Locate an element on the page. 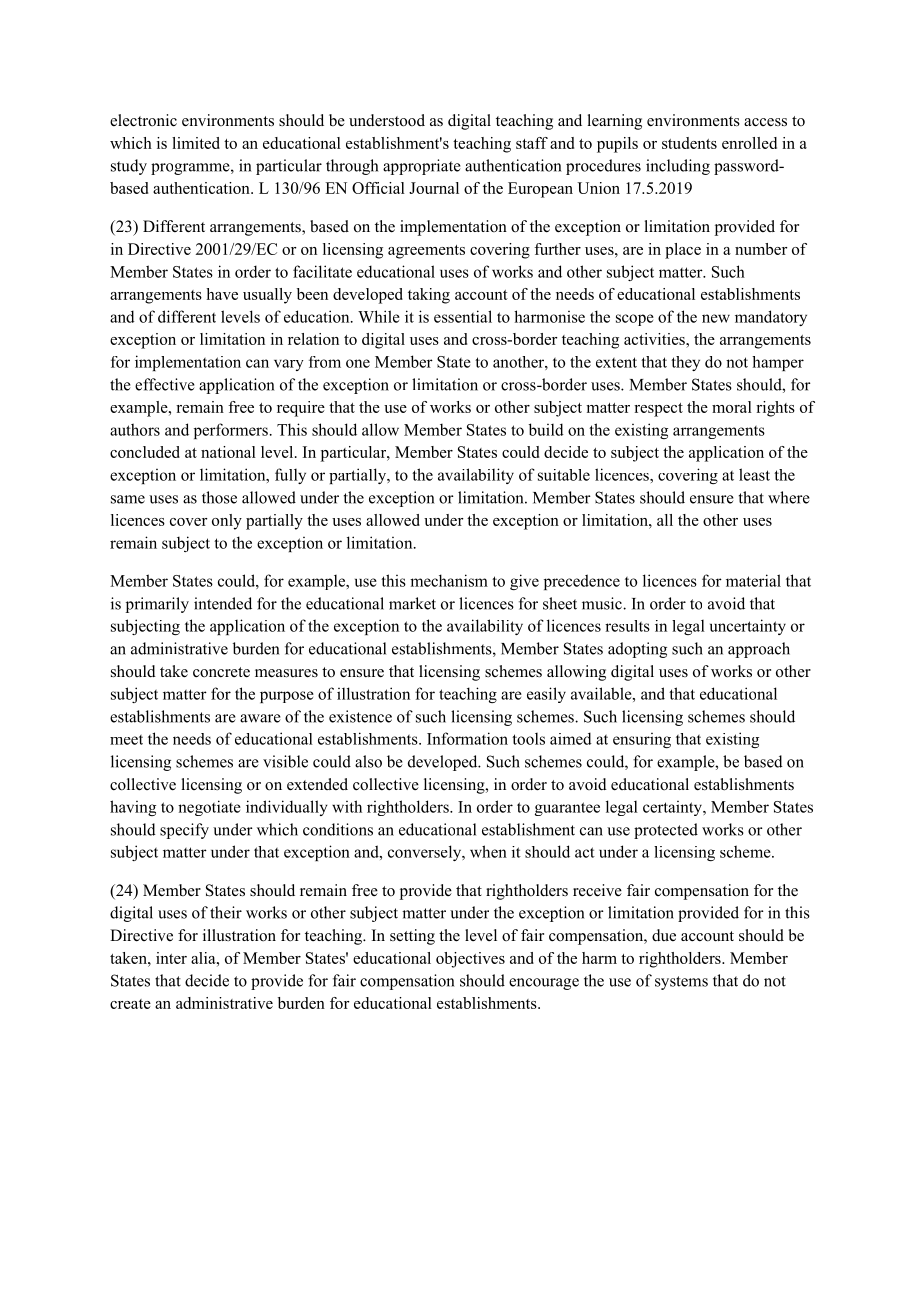 The width and height of the image is (924, 1308). mechanism is located at coordinates (449, 580).
